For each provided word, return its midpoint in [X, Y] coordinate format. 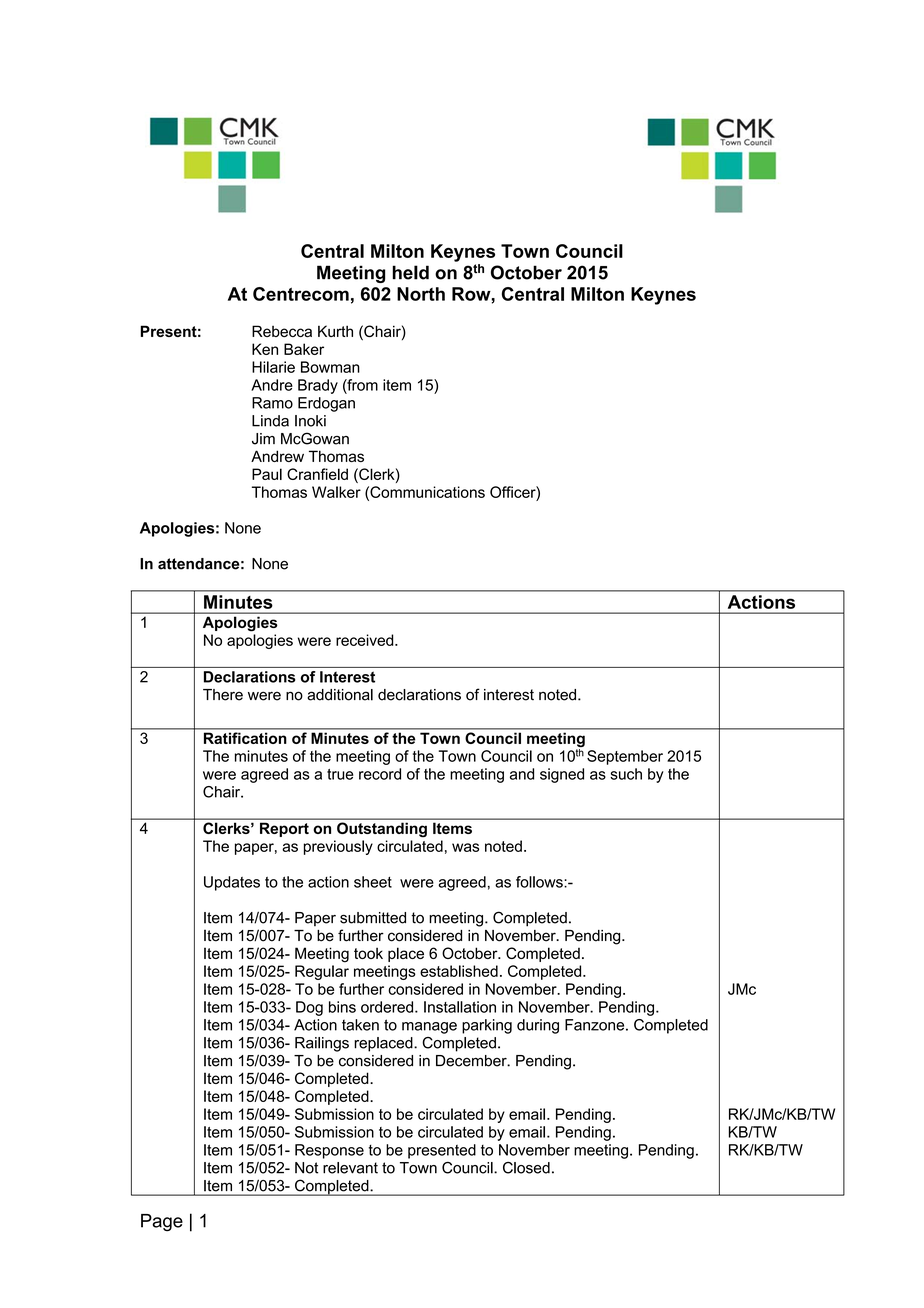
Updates [232, 883]
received [366, 640]
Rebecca [282, 331]
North [421, 294]
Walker [336, 492]
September [625, 757]
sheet [373, 882]
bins [342, 1007]
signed [562, 775]
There [223, 695]
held [410, 272]
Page [162, 1223]
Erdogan [326, 404]
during [538, 1026]
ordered [388, 1007]
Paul [267, 474]
